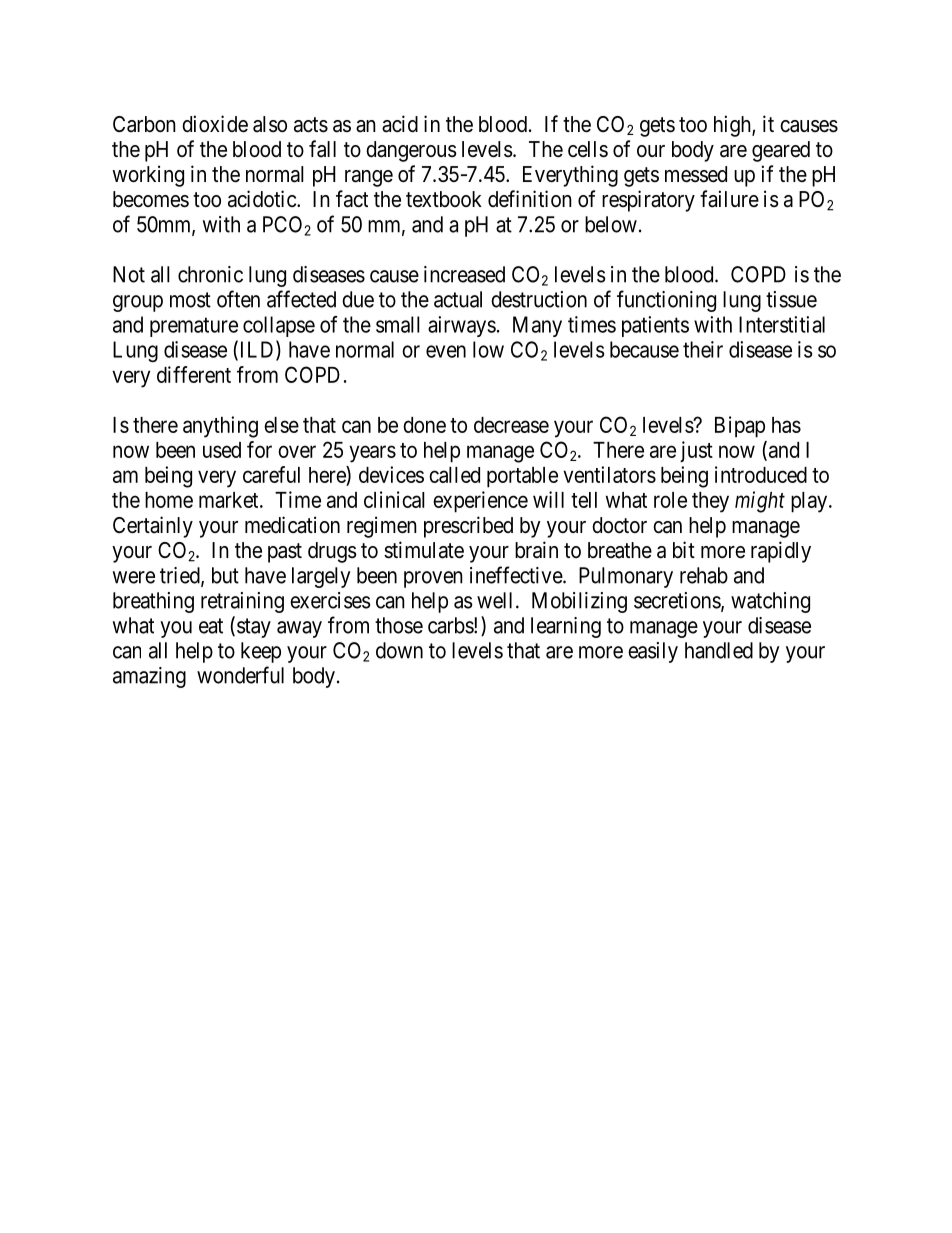  What do you see at coordinates (220, 427) in the screenshot?
I see `anything` at bounding box center [220, 427].
